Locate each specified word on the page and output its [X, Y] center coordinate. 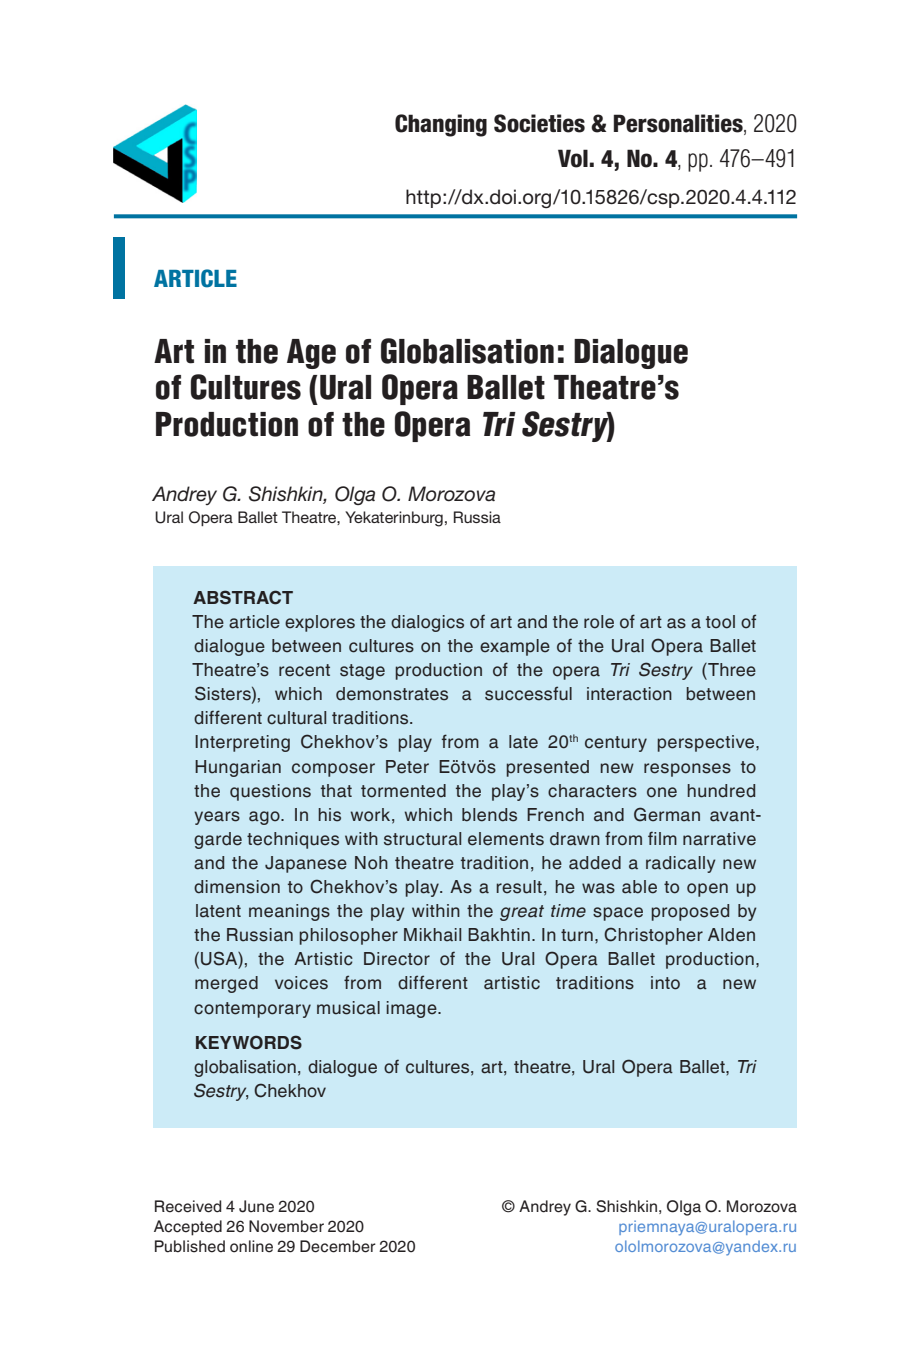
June [256, 1206]
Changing [441, 125]
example [515, 647]
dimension [237, 887]
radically [681, 864]
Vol [573, 158]
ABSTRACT [243, 597]
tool [720, 622]
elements [506, 839]
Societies [539, 123]
